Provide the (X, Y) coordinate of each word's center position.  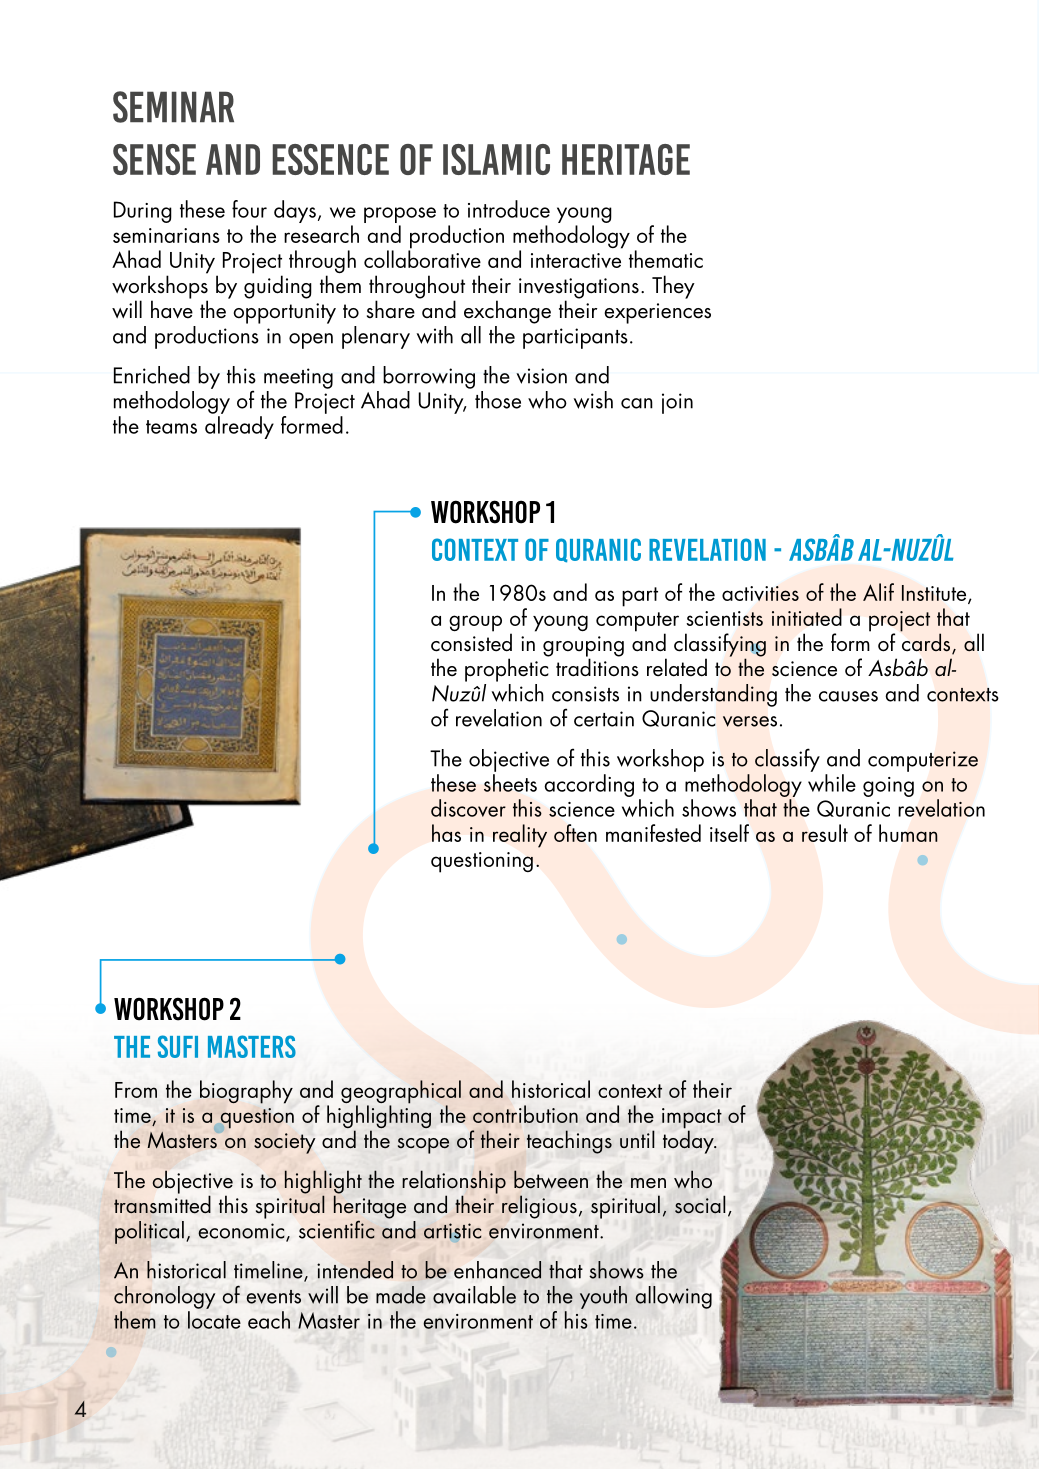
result (825, 833)
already (239, 427)
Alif (878, 592)
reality (520, 836)
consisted (471, 641)
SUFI (178, 1046)
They (673, 287)
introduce (509, 209)
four (249, 209)
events (273, 1297)
